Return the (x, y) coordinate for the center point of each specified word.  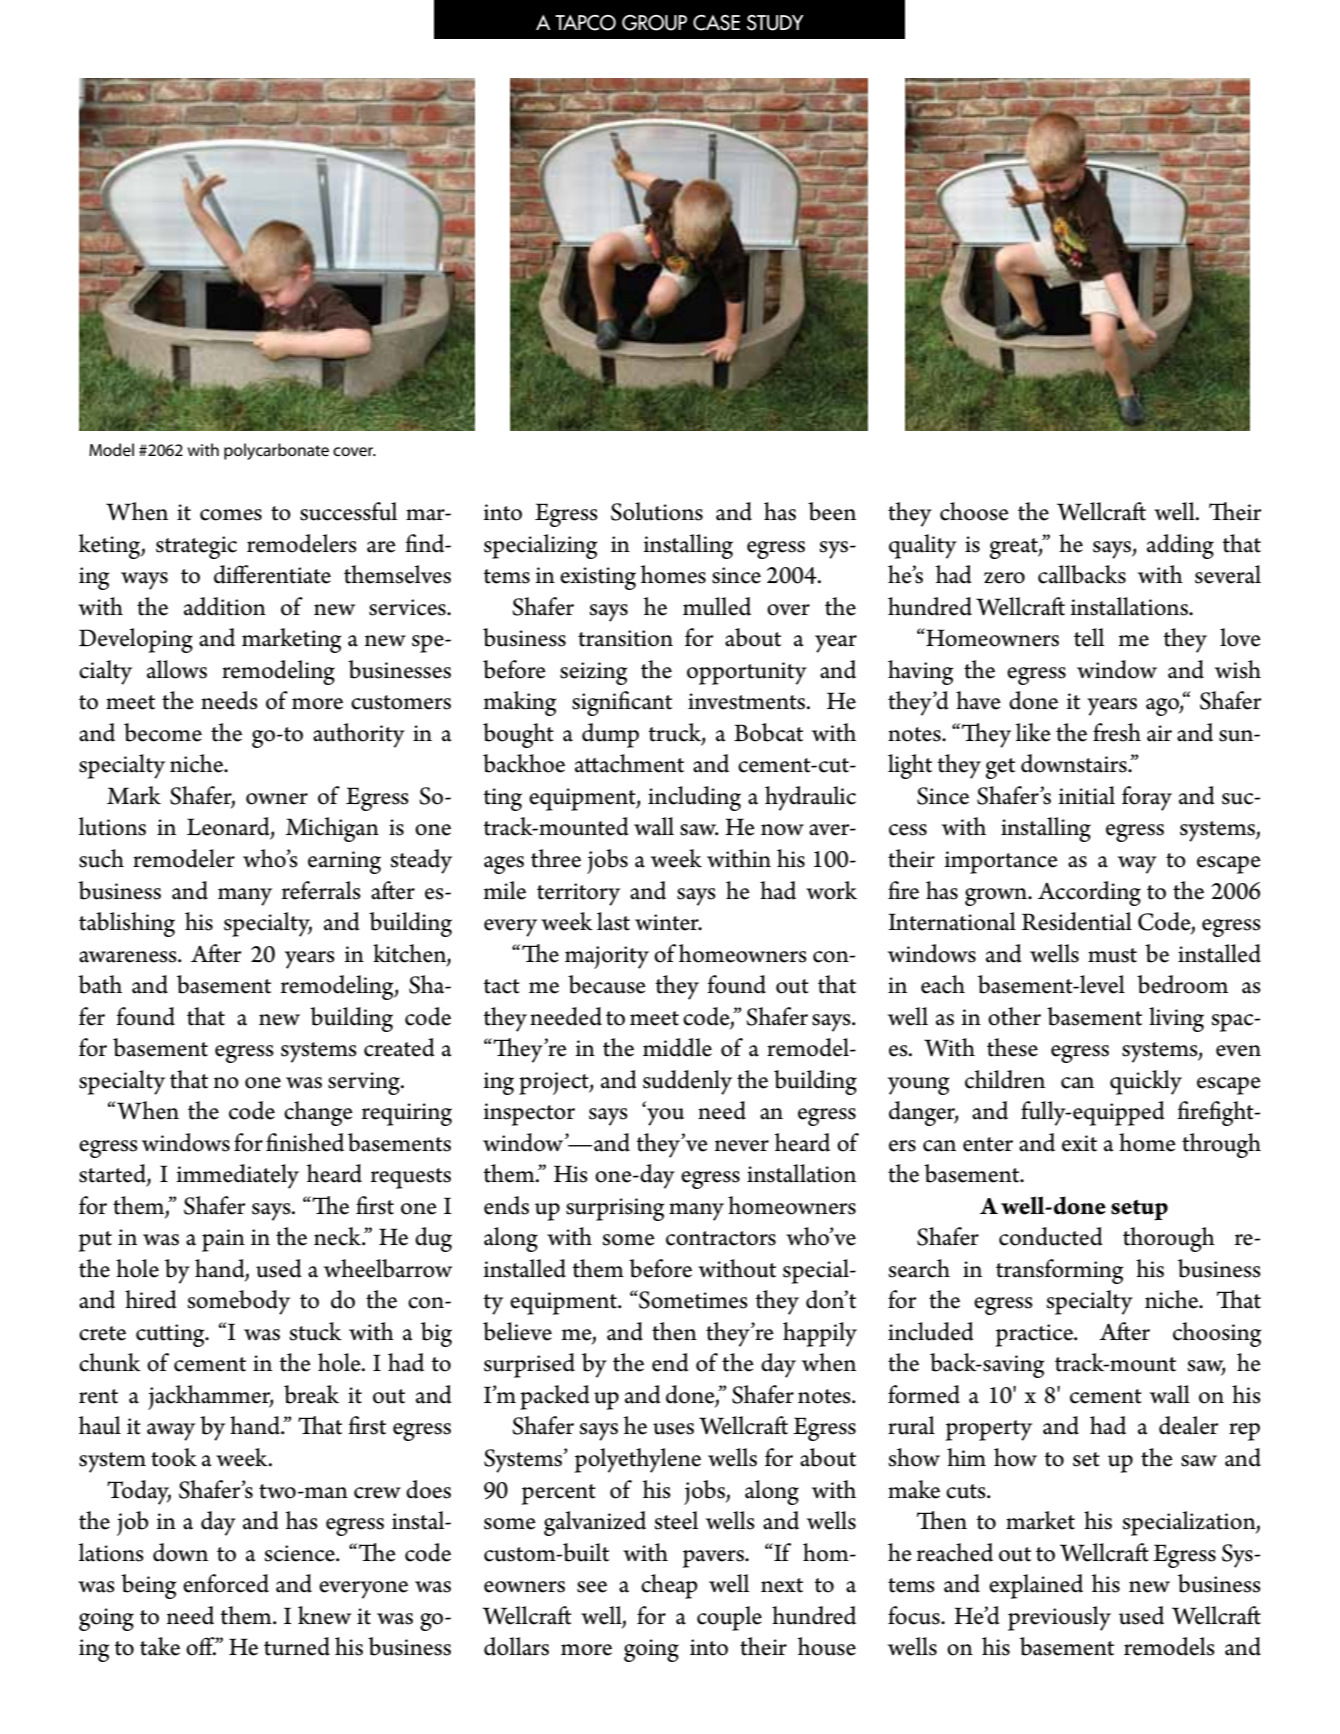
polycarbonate (276, 451)
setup (1139, 1210)
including (694, 798)
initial (1086, 795)
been (832, 511)
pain (223, 1240)
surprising (615, 1209)
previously (1059, 1618)
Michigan (332, 829)
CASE (716, 23)
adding (1180, 546)
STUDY (775, 23)
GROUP (654, 23)
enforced (226, 1583)
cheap (669, 1586)
